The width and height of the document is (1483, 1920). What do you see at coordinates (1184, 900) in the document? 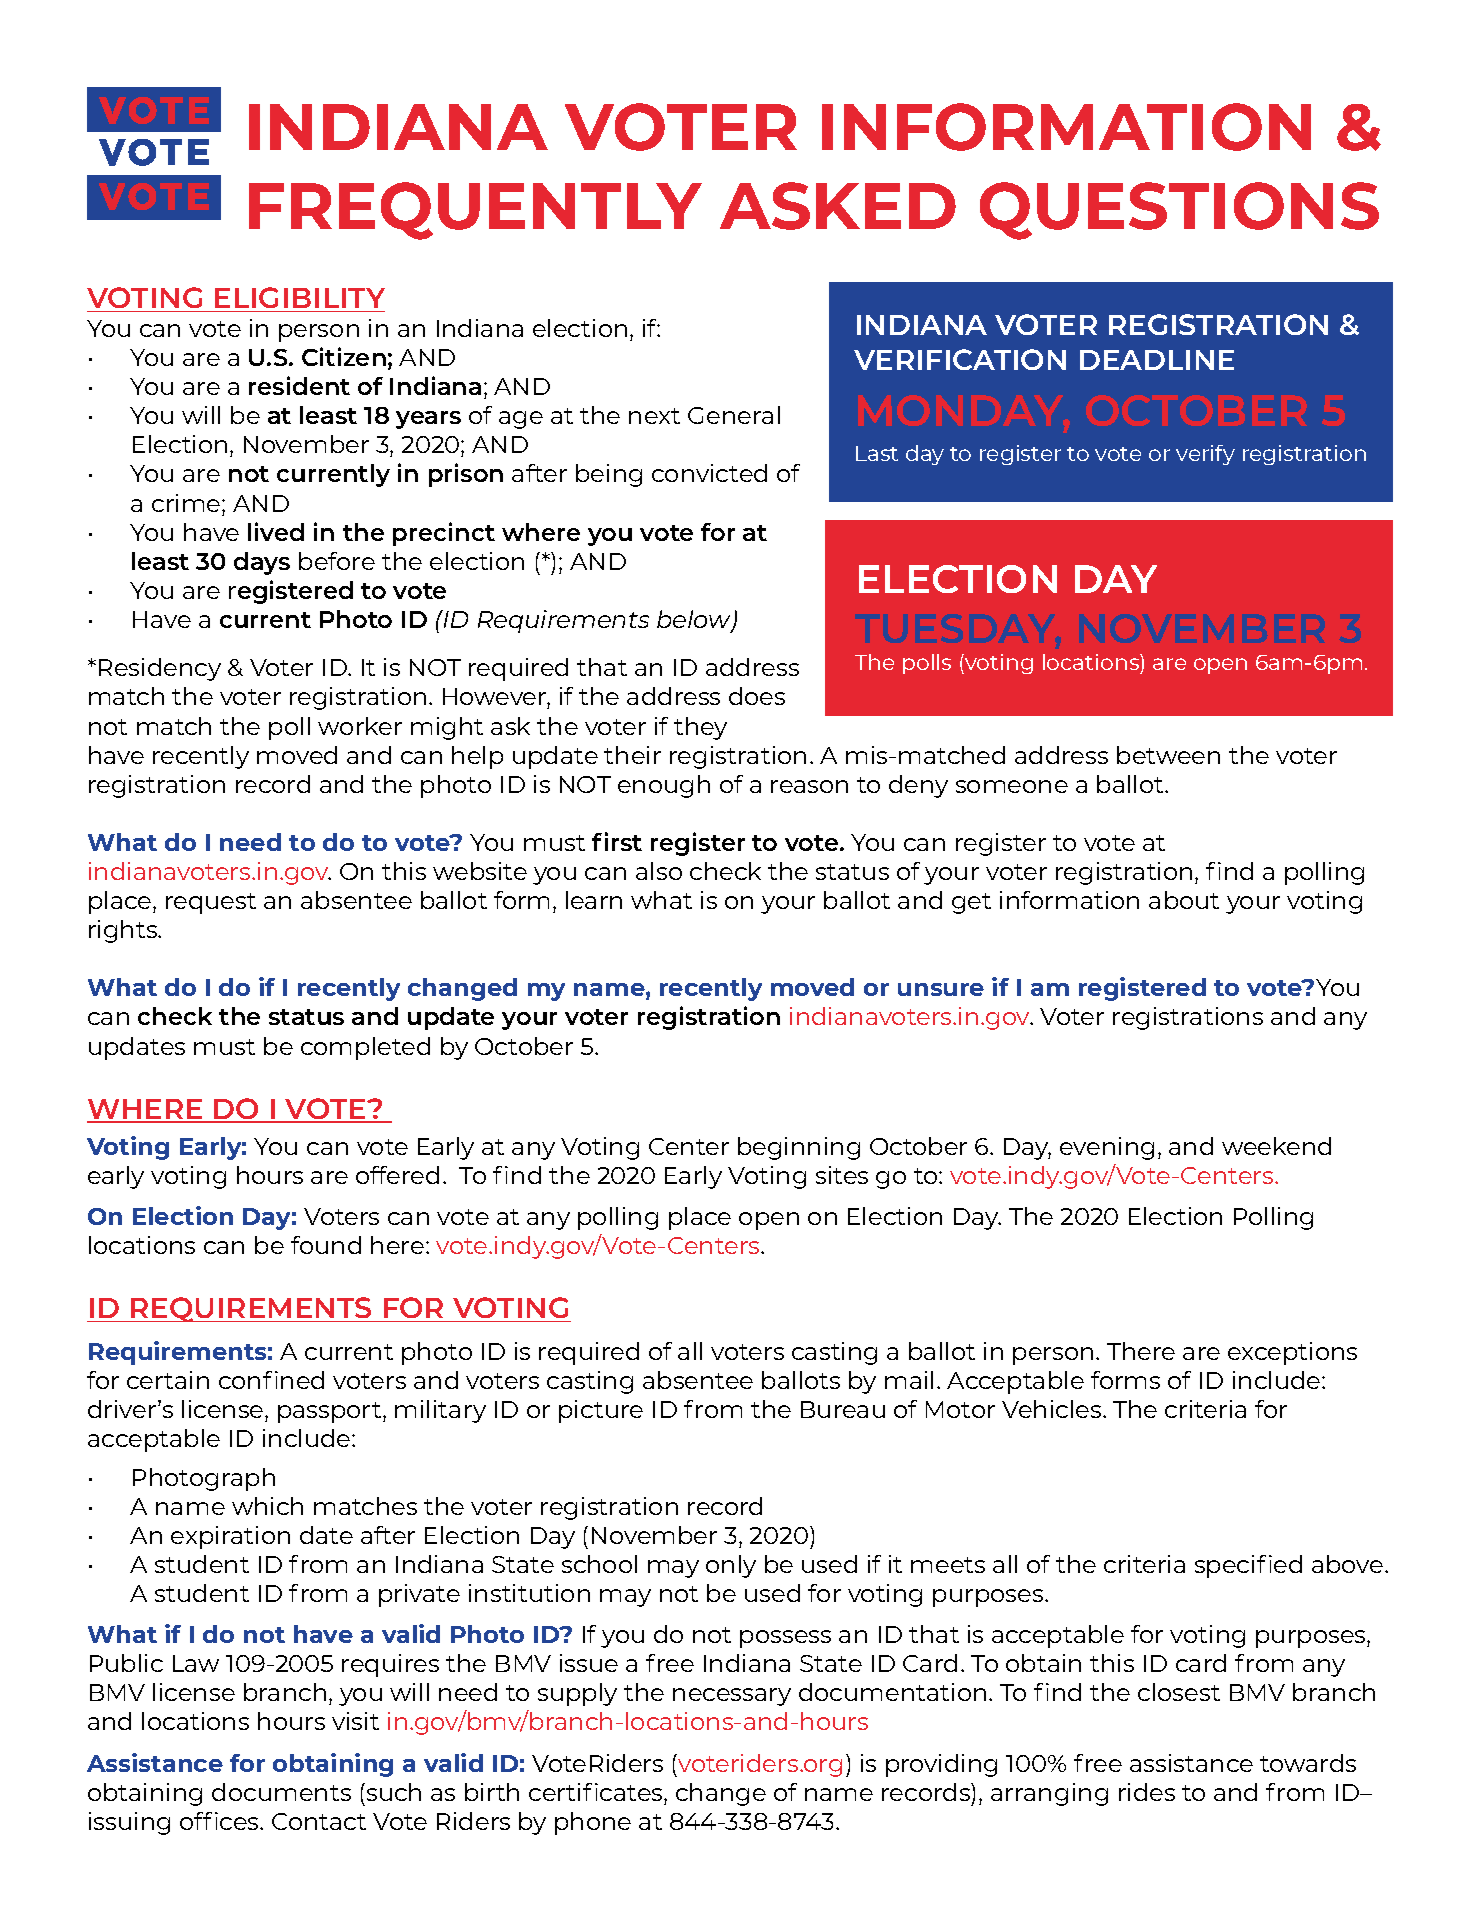
I see `about` at bounding box center [1184, 900].
